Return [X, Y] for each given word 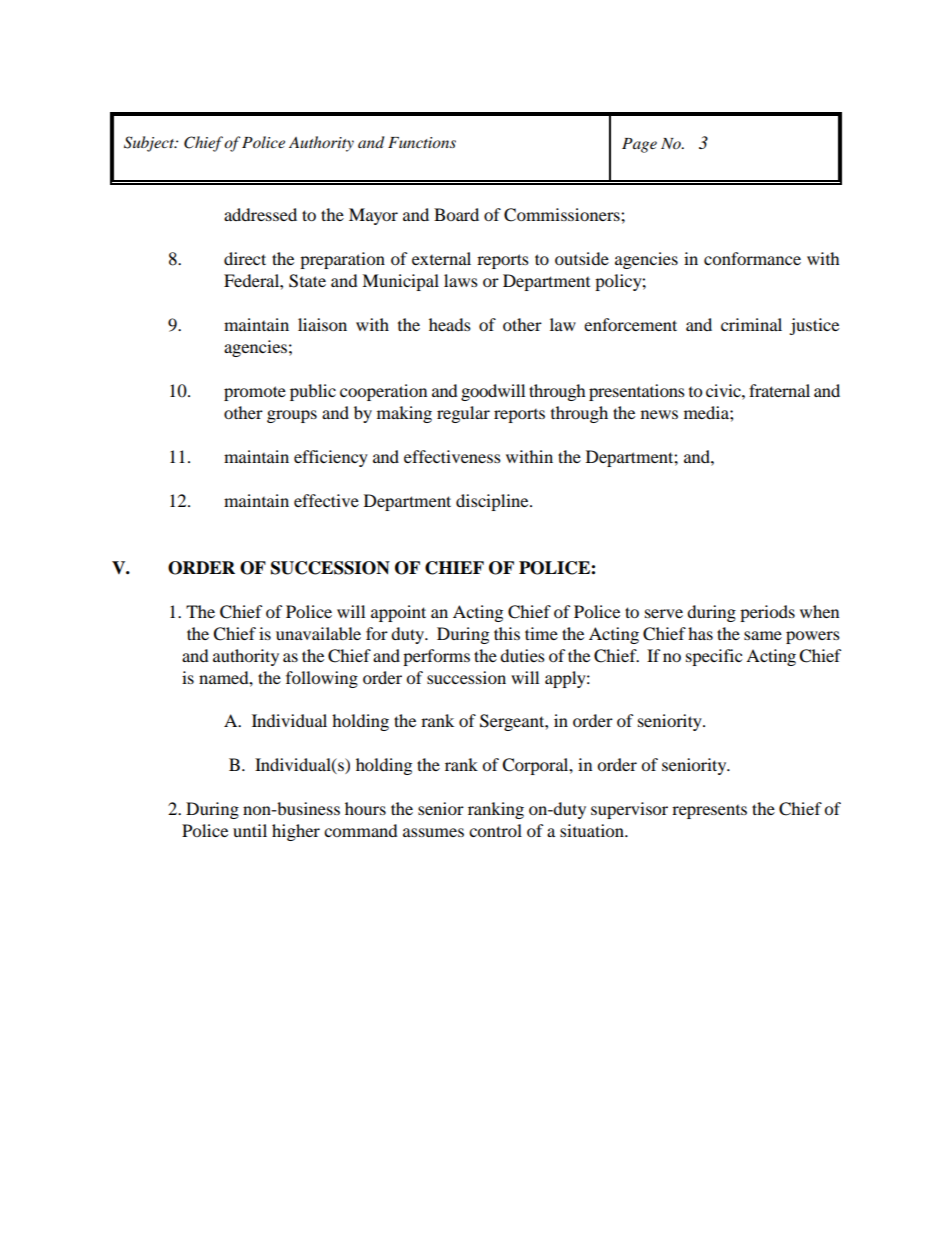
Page [639, 145]
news [659, 414]
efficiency [331, 458]
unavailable [318, 633]
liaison [322, 324]
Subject [150, 144]
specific [714, 657]
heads [450, 324]
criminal [751, 324]
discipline [493, 502]
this [507, 633]
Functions [422, 142]
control [495, 830]
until [250, 830]
